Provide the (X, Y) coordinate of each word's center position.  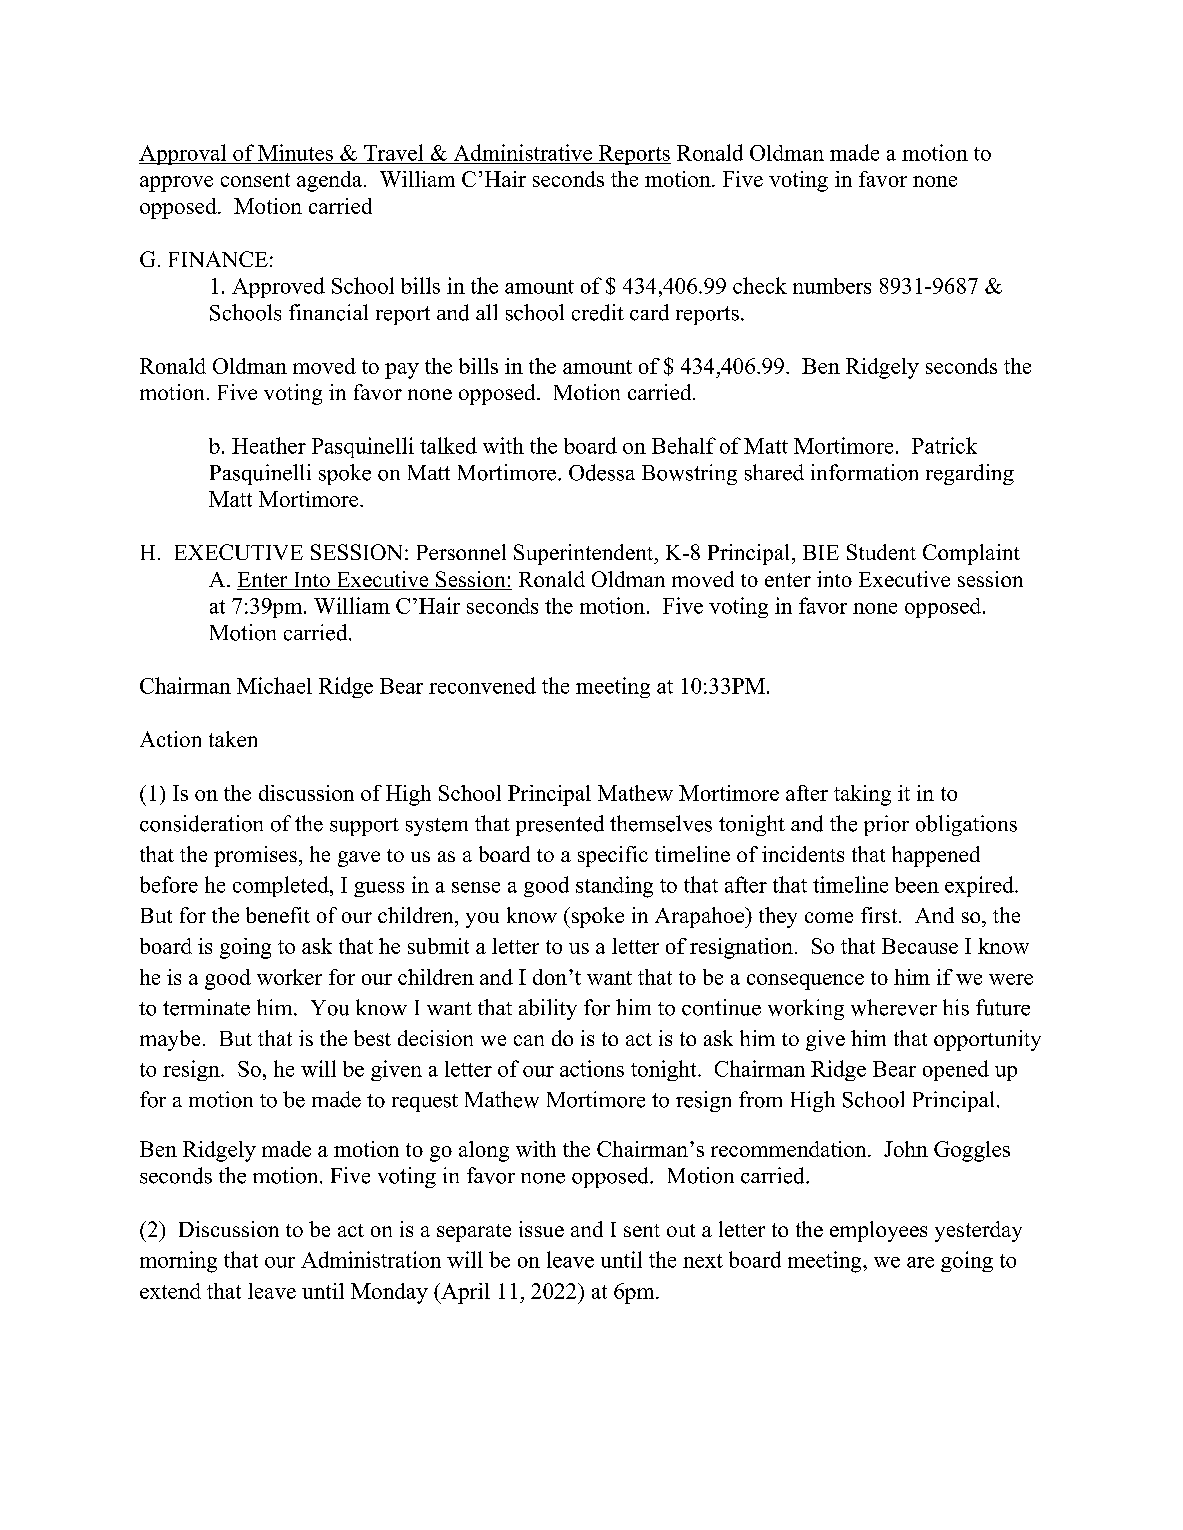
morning (178, 1262)
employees (878, 1231)
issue (541, 1229)
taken (233, 739)
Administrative (523, 152)
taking (862, 795)
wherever (894, 1007)
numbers (832, 286)
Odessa (602, 472)
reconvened (482, 685)
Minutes (295, 152)
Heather (269, 445)
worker (289, 977)
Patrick (944, 445)
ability (548, 1009)
